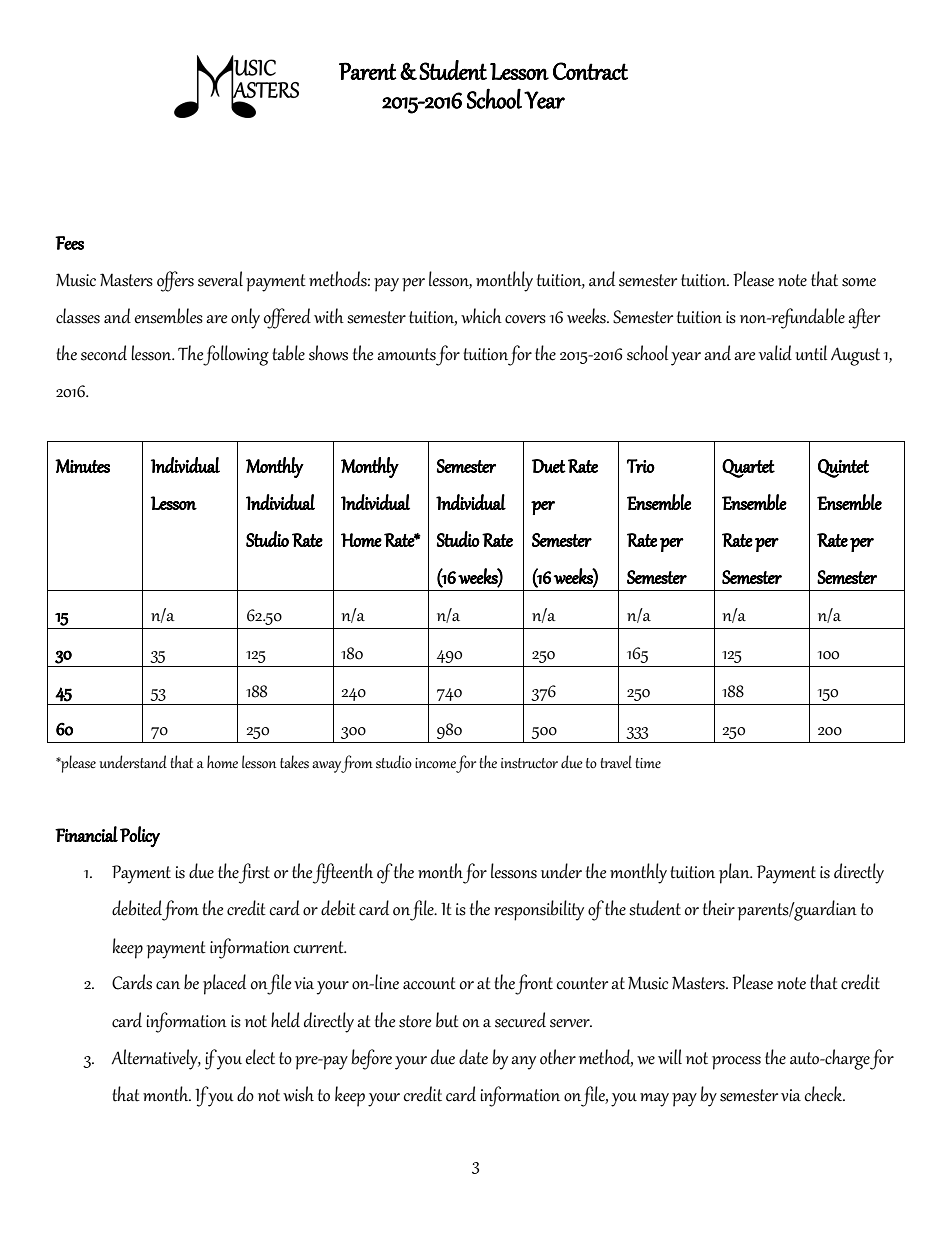 Image resolution: width=952 pixels, height=1233 pixels. I want to click on takes, so click(294, 762).
